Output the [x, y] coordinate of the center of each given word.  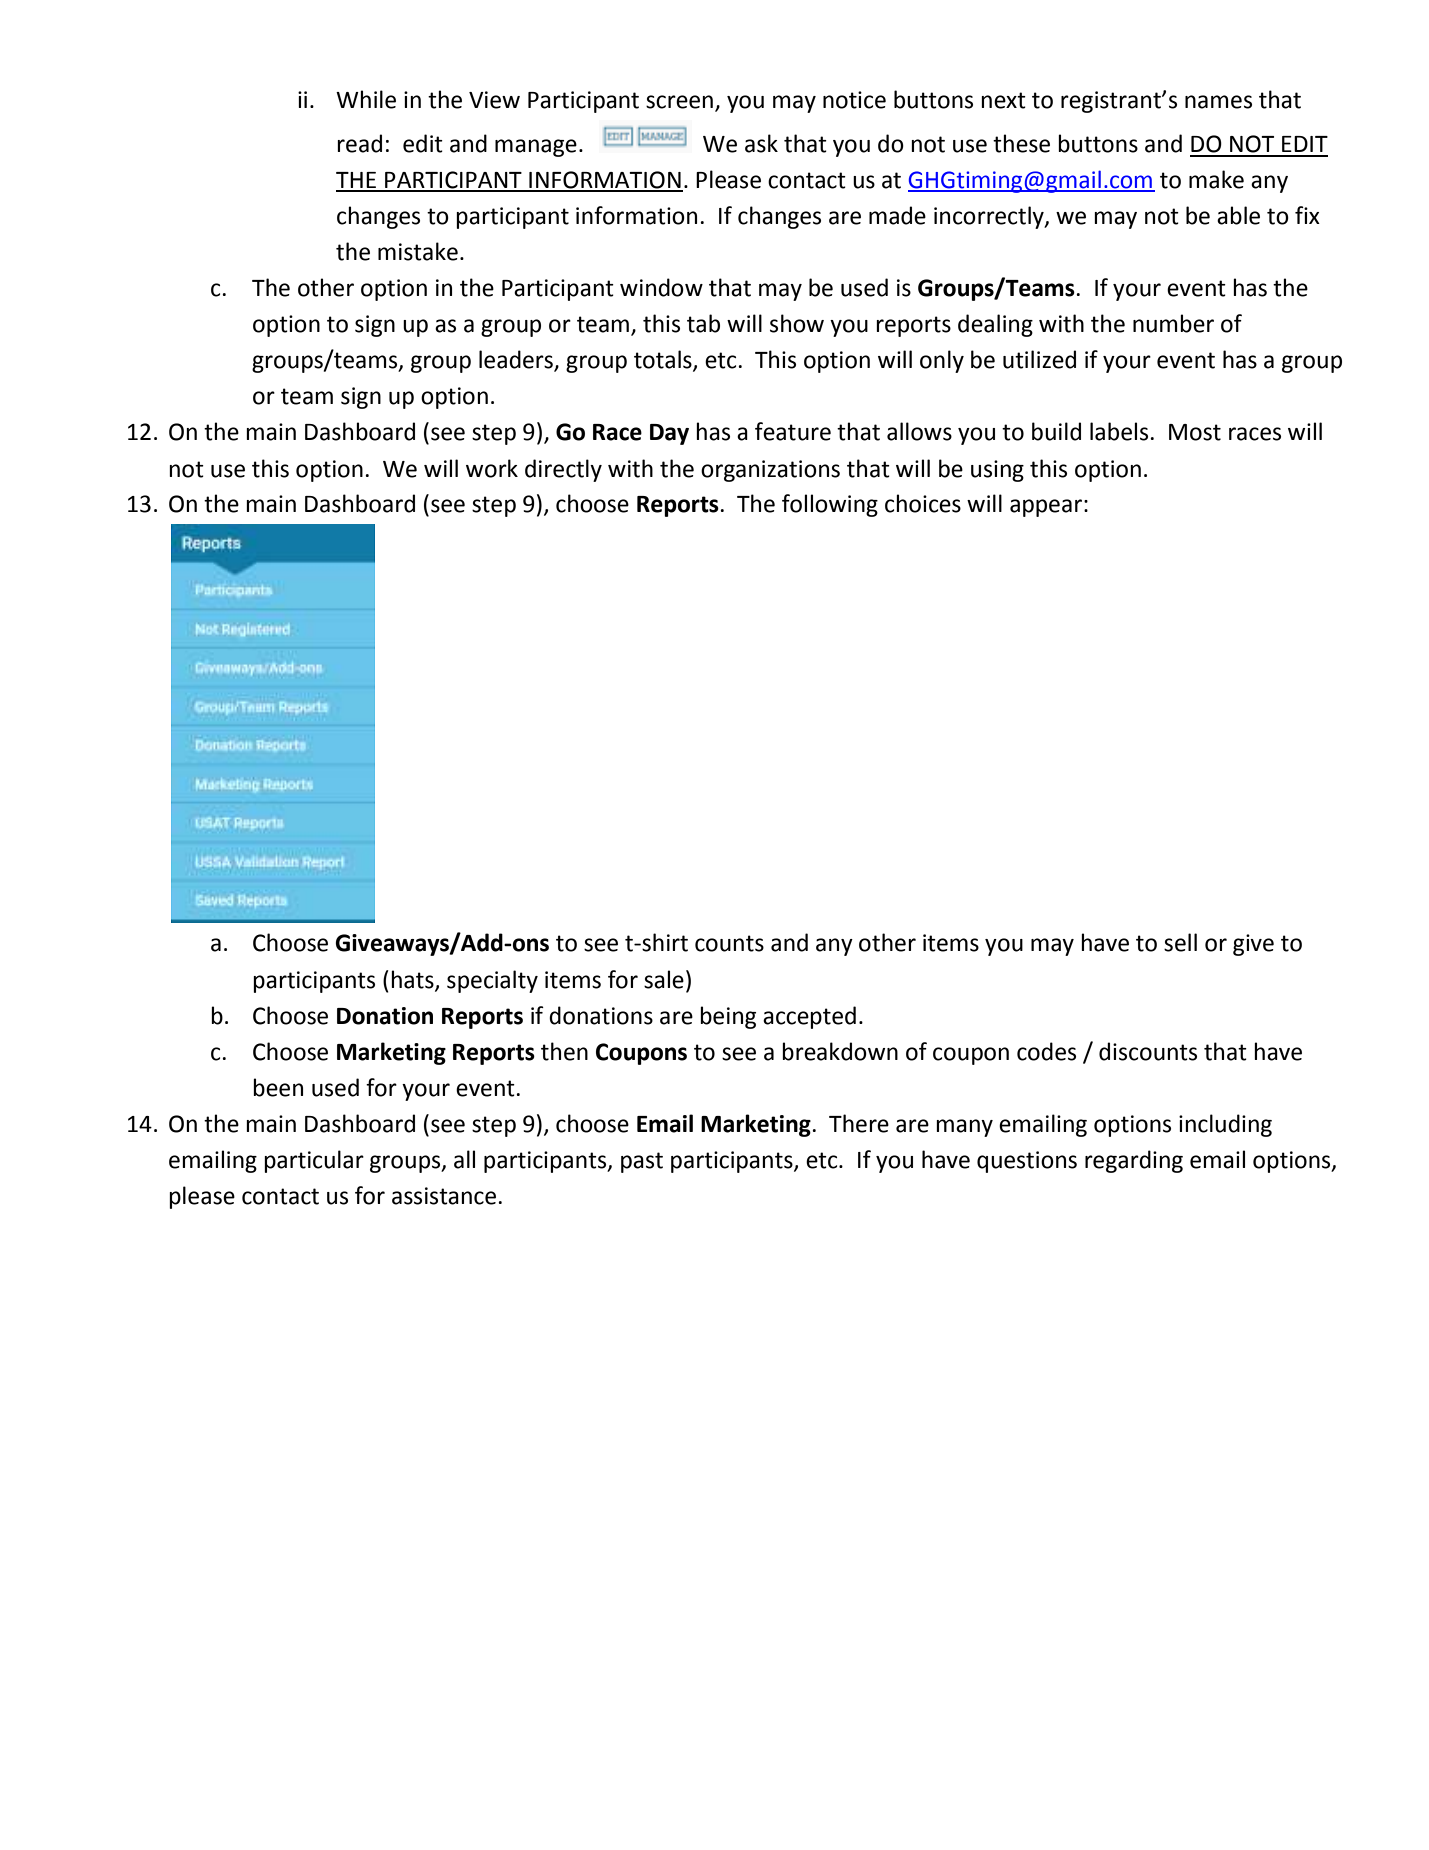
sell [1180, 942]
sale [664, 979]
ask [761, 143]
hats [413, 980]
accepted [809, 1017]
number [1173, 323]
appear [1046, 508]
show [797, 323]
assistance [444, 1196]
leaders [517, 360]
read [359, 143]
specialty [492, 981]
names [1218, 102]
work [492, 468]
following [830, 505]
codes [1046, 1051]
